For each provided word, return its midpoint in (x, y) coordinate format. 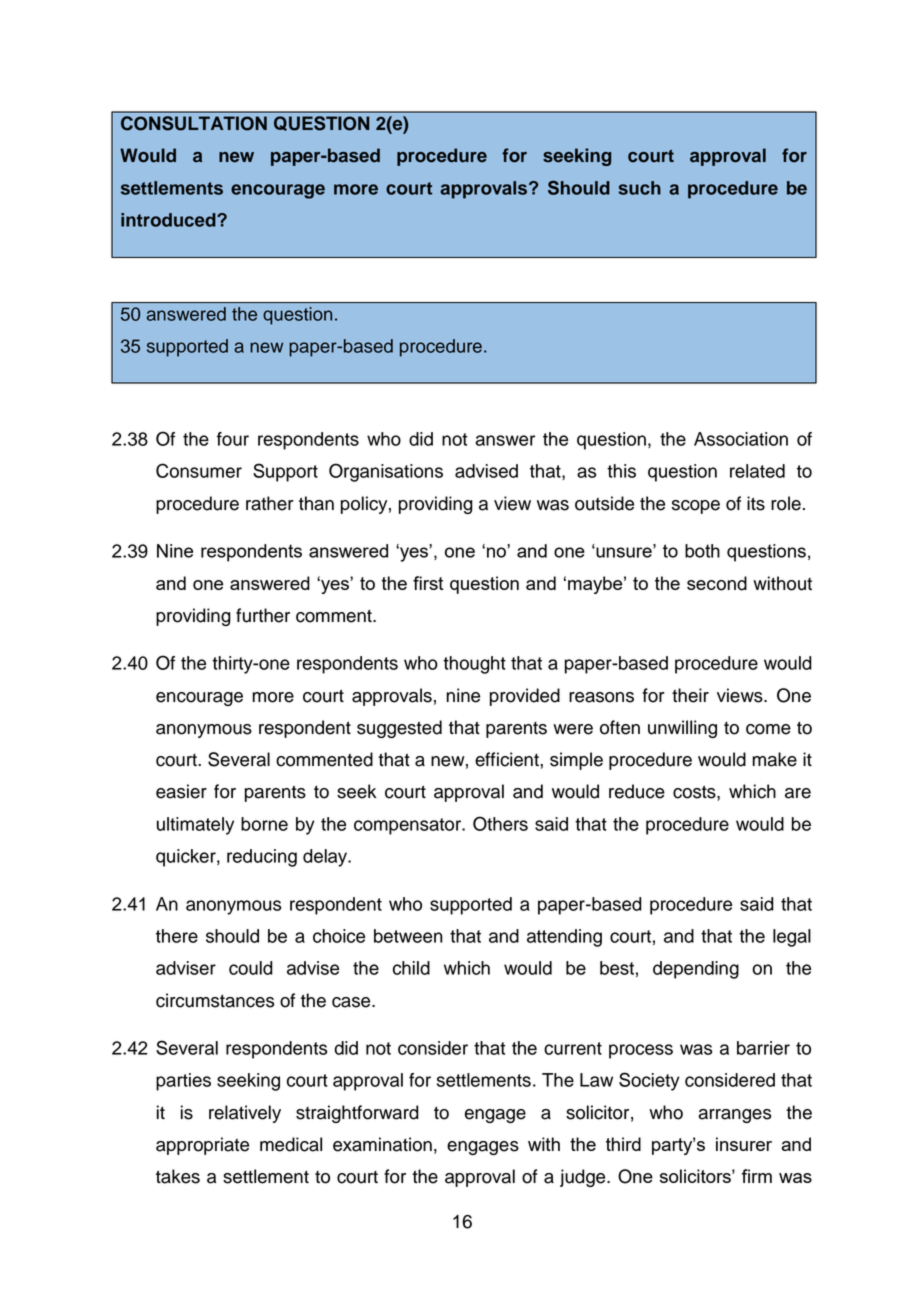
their (690, 695)
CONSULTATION (194, 123)
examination (382, 1144)
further (263, 615)
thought (474, 665)
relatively (245, 1114)
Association (741, 439)
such (639, 188)
